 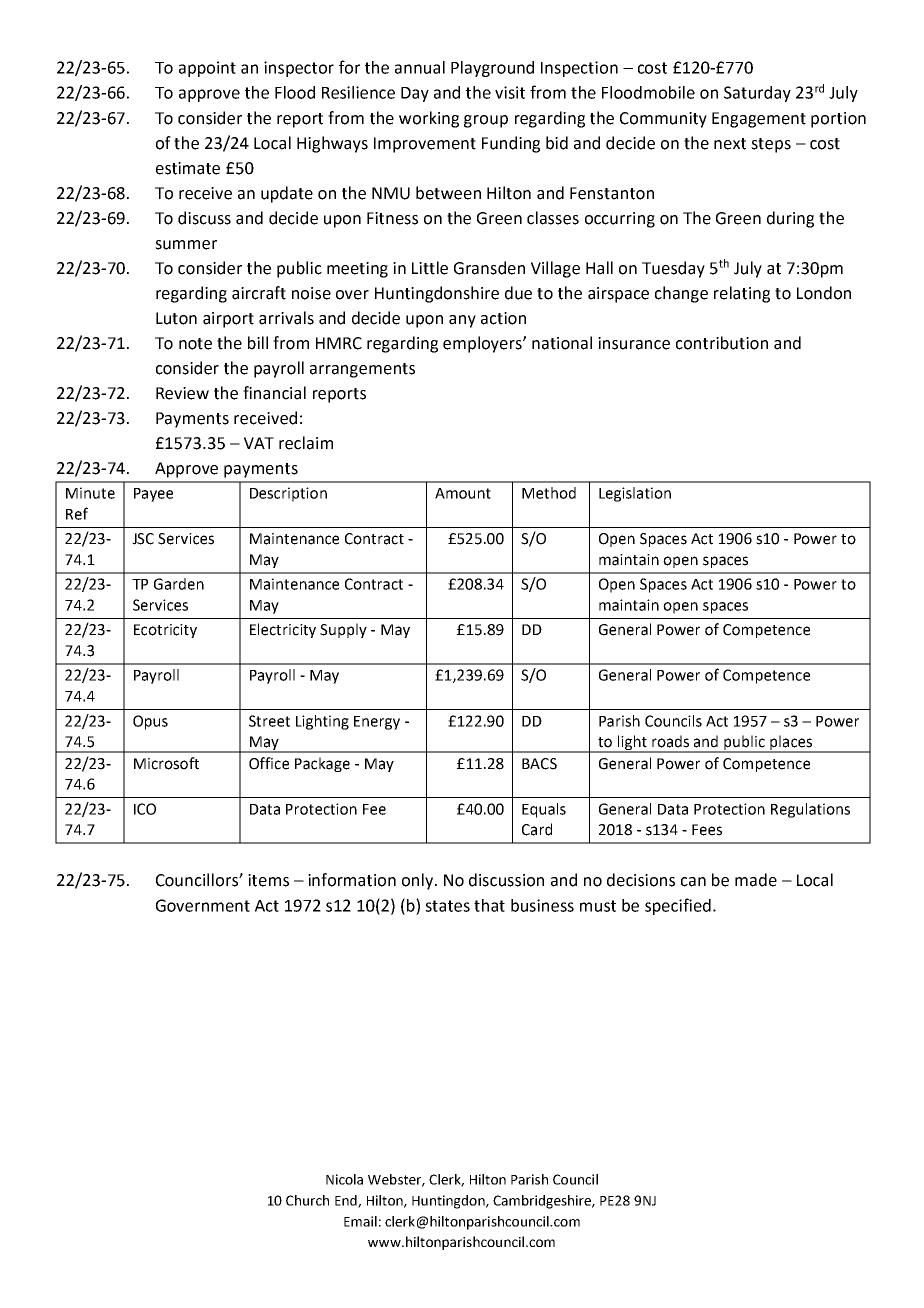 What do you see at coordinates (307, 1200) in the document?
I see `Church` at bounding box center [307, 1200].
